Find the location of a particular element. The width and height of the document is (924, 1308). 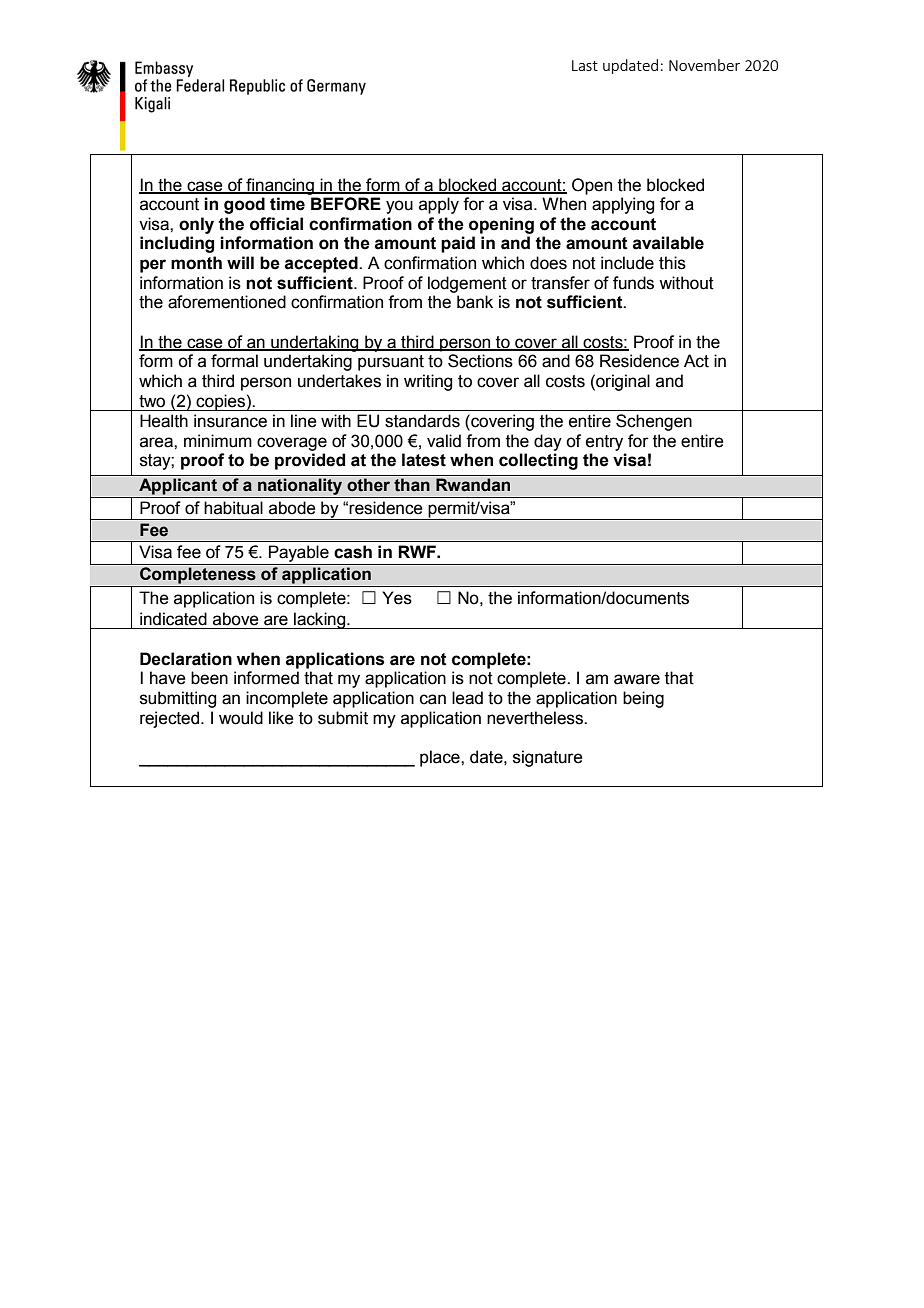

entry is located at coordinates (604, 443).
